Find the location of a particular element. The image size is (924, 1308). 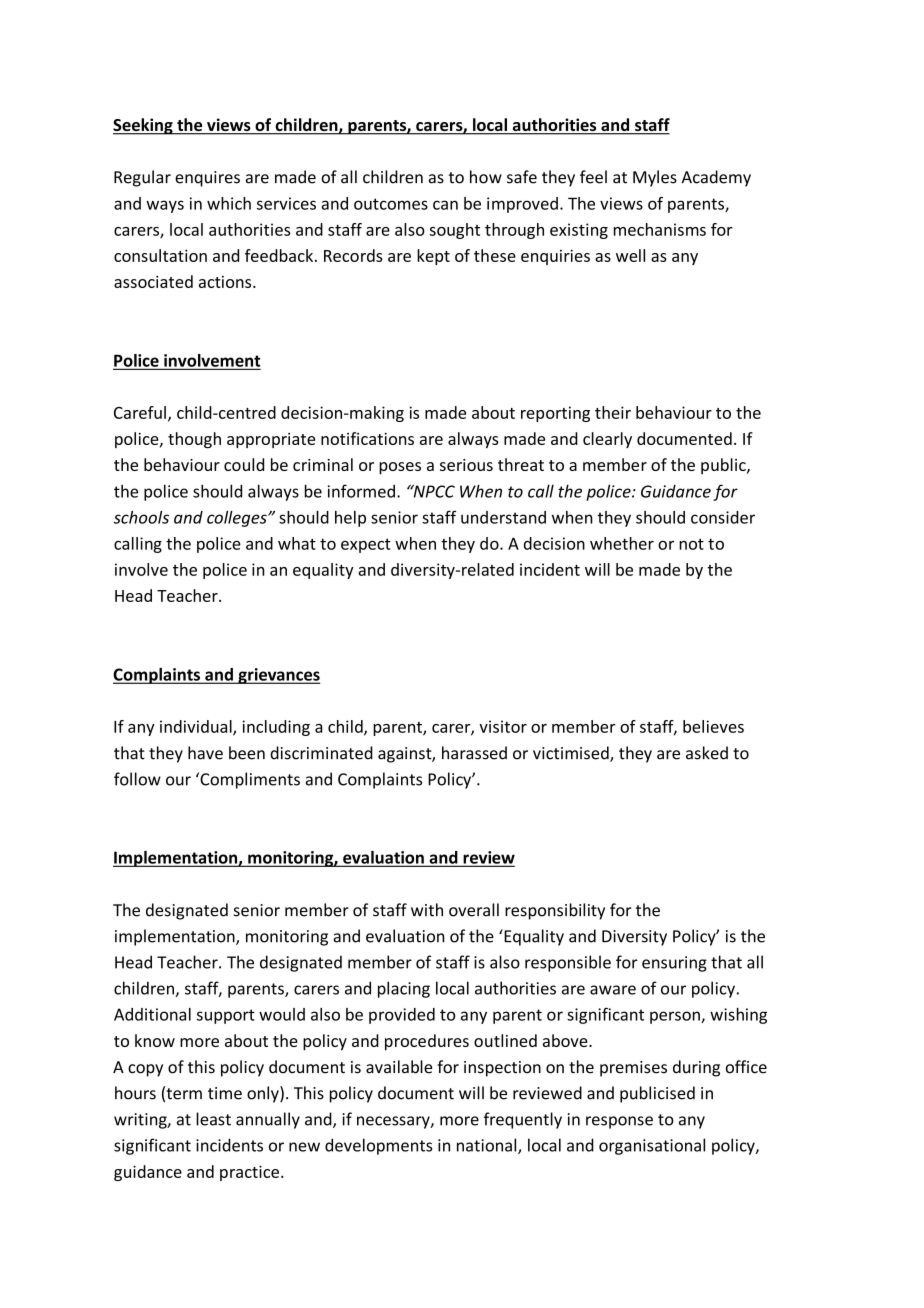

least is located at coordinates (213, 1119).
